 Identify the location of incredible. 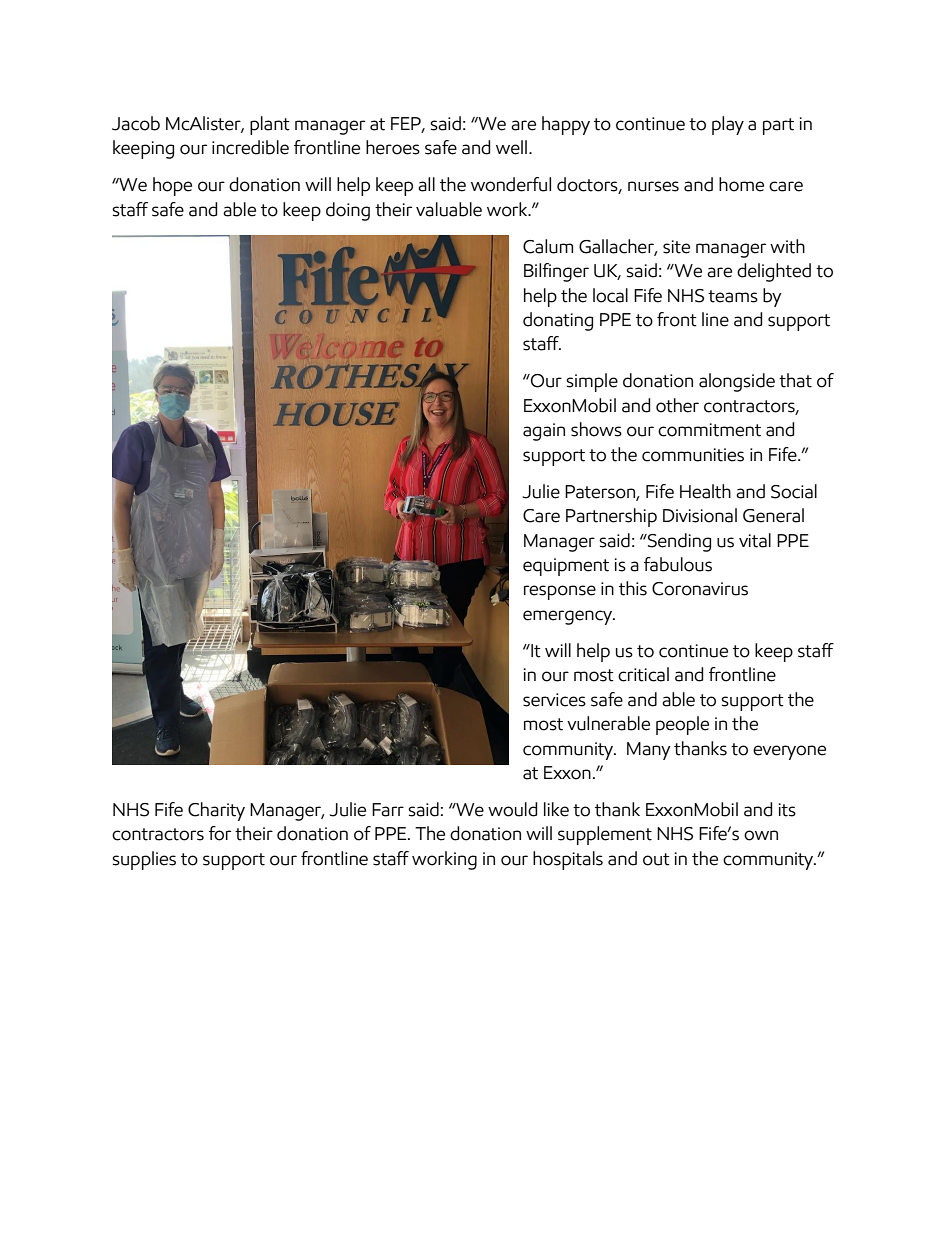
(250, 147).
